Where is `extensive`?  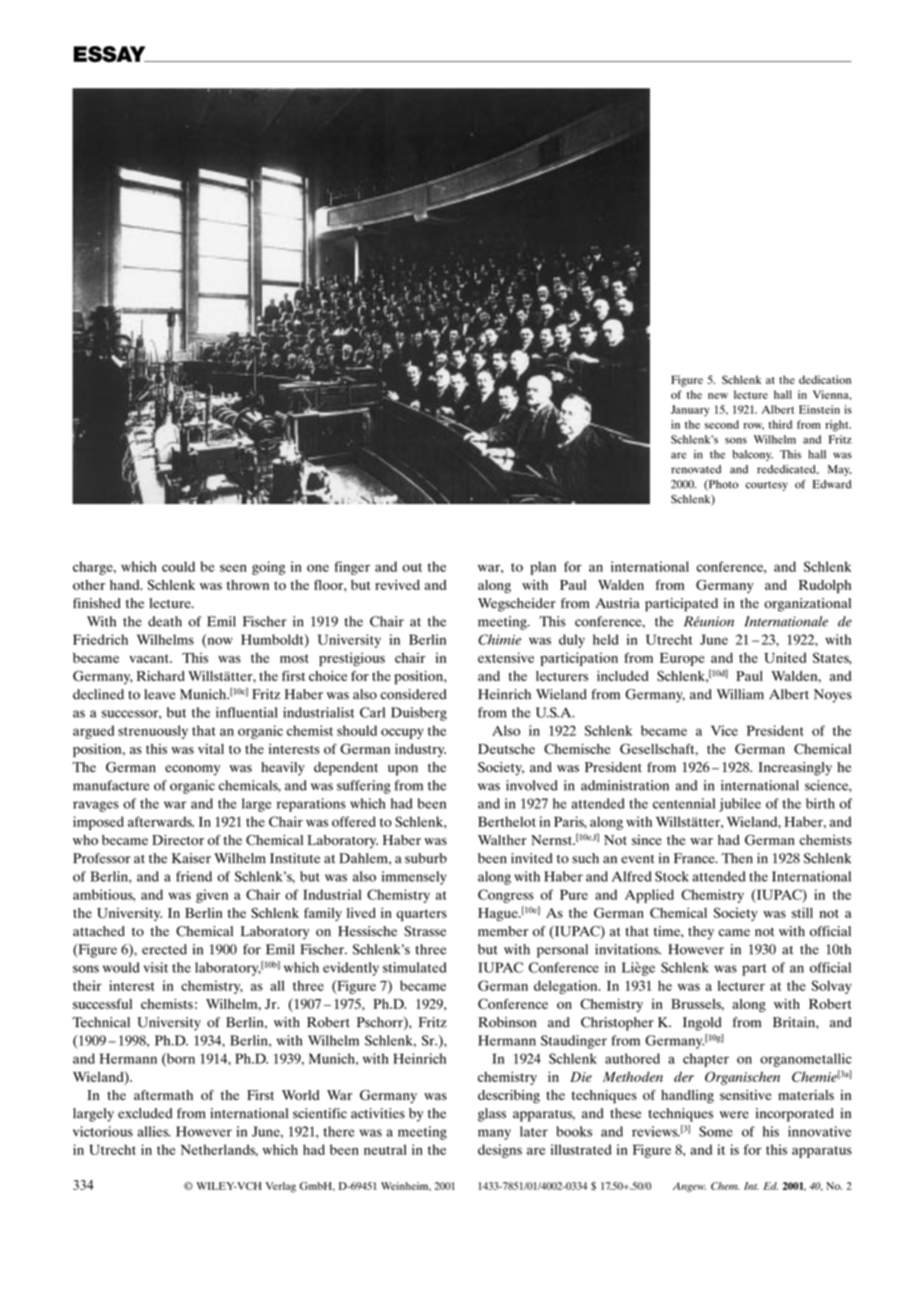 extensive is located at coordinates (506, 657).
